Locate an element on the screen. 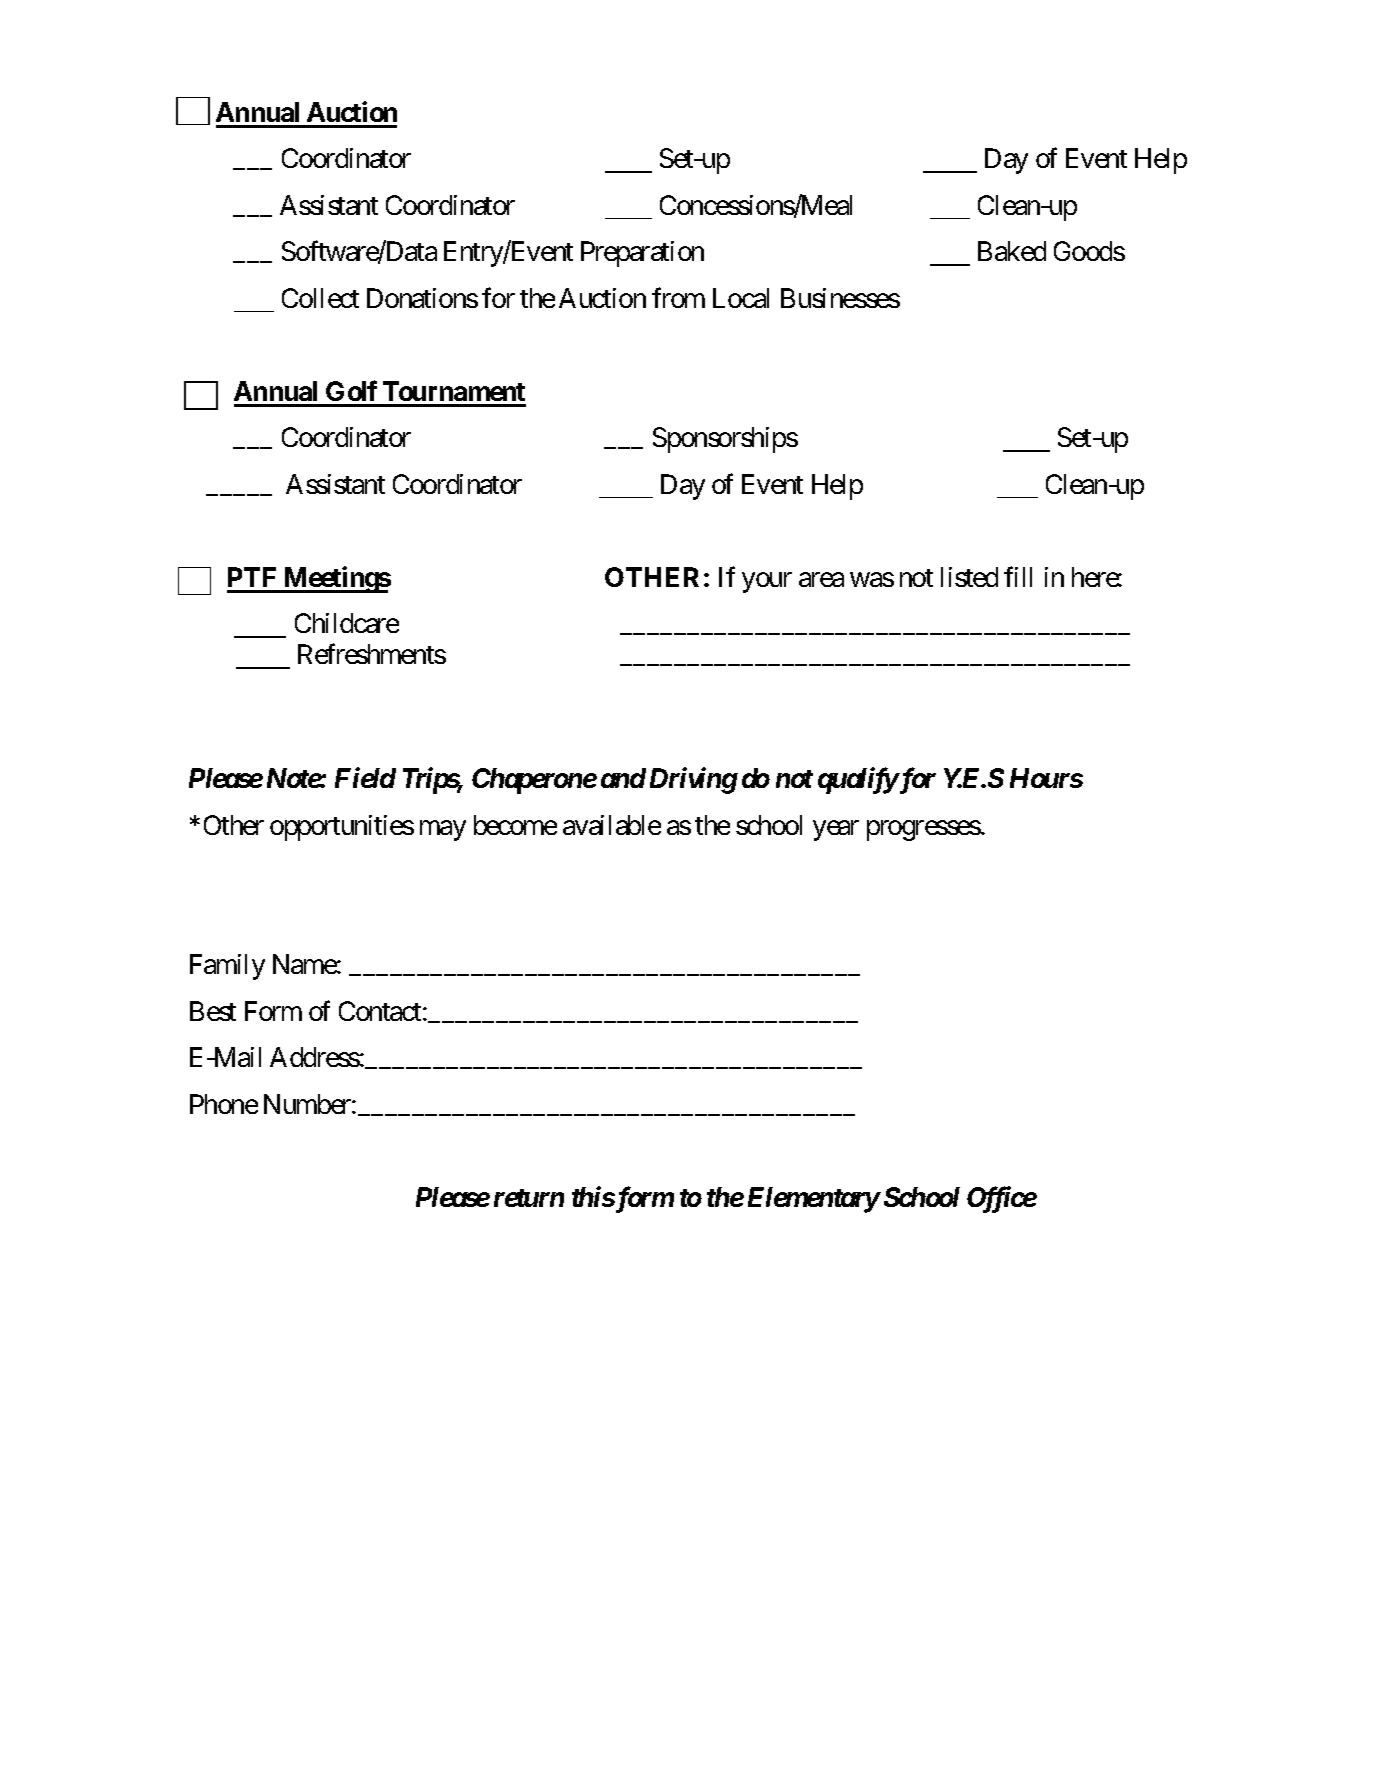  may is located at coordinates (443, 830).
